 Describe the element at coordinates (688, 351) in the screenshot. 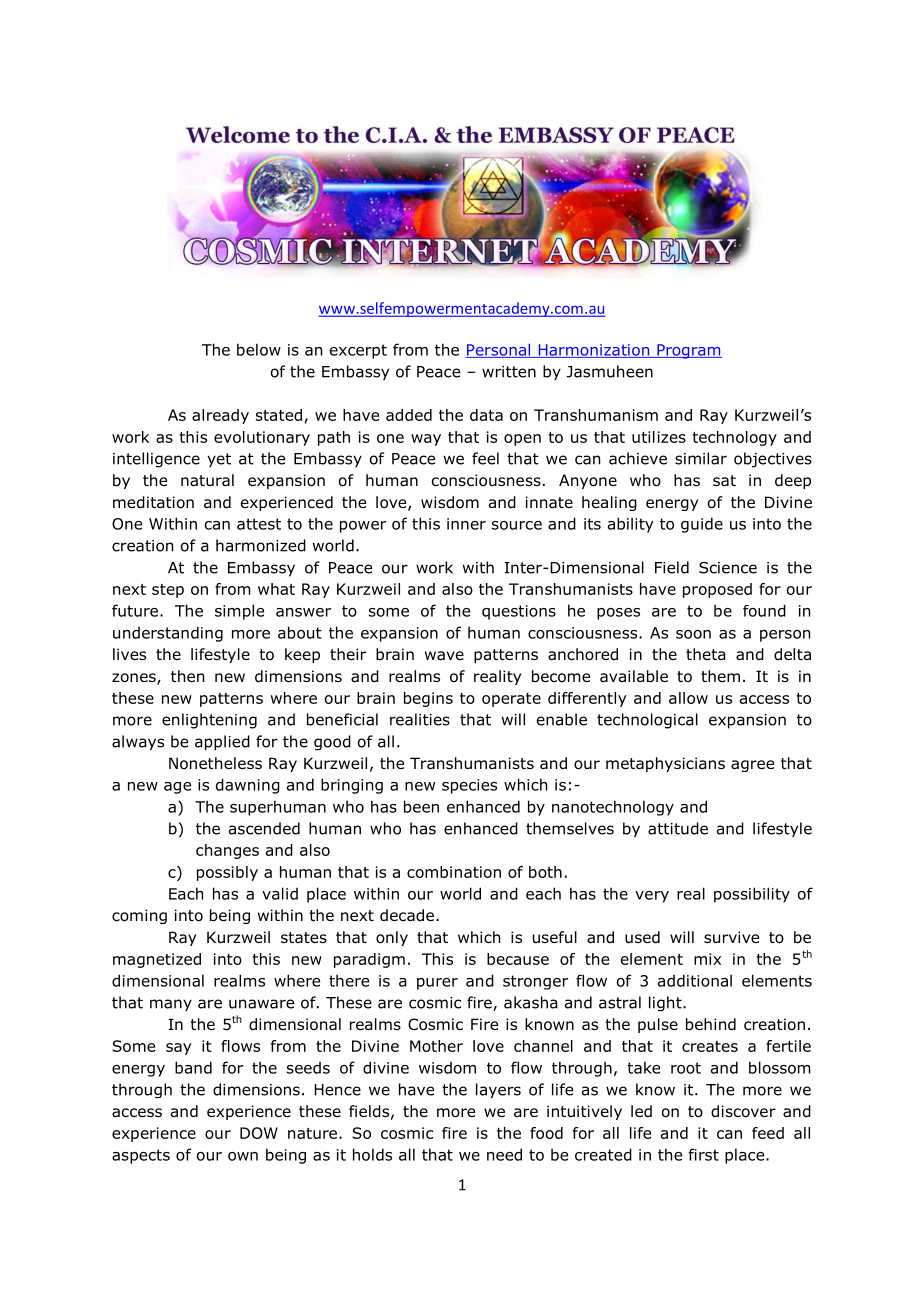

I see `Program` at that location.
